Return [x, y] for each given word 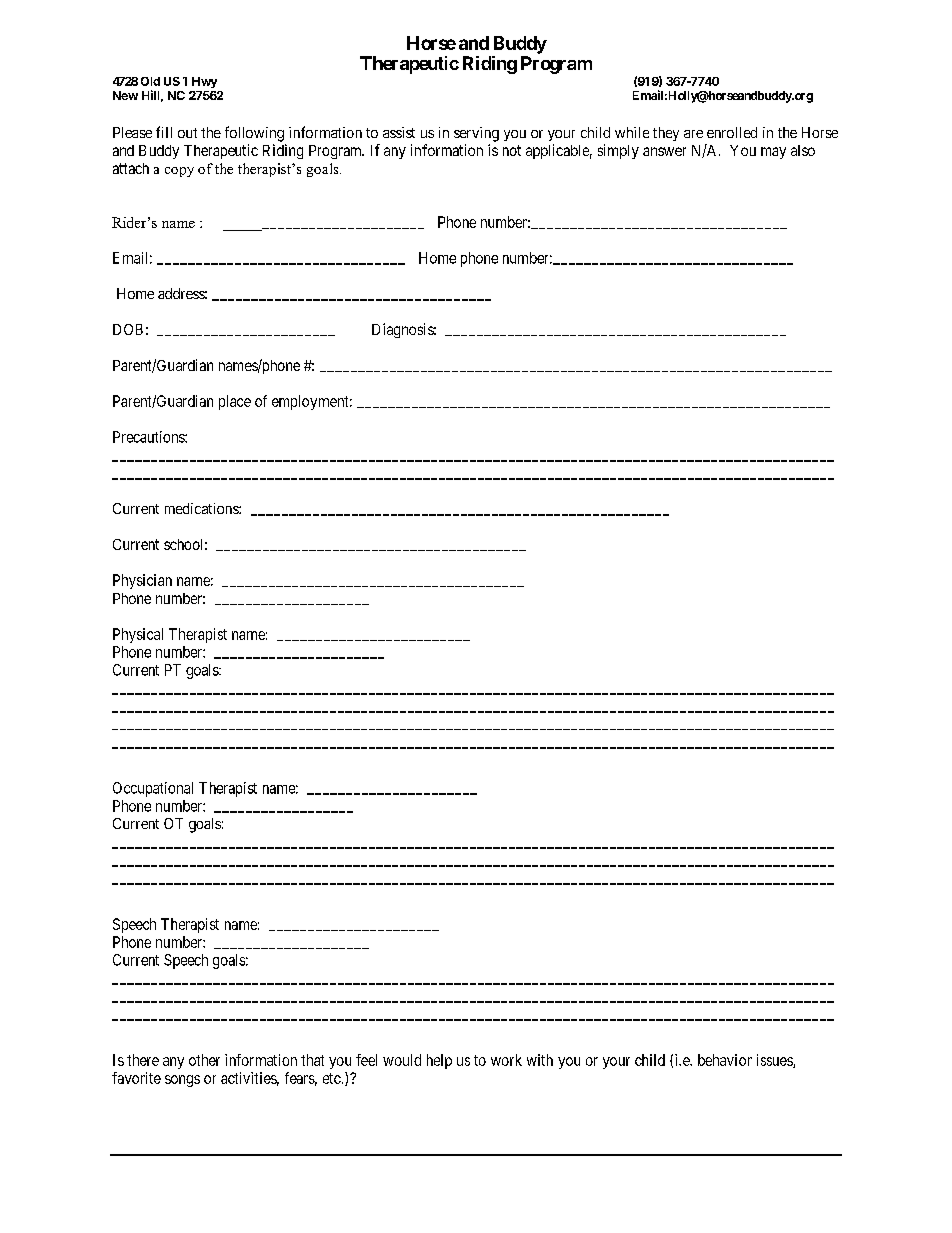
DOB [128, 329]
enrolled [732, 132]
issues [775, 1061]
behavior [725, 1060]
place [235, 402]
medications [202, 508]
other [204, 1060]
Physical [138, 635]
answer [664, 151]
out [187, 133]
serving [476, 134]
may [773, 153]
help [439, 1061]
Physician [142, 581]
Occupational [153, 789]
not [512, 150]
